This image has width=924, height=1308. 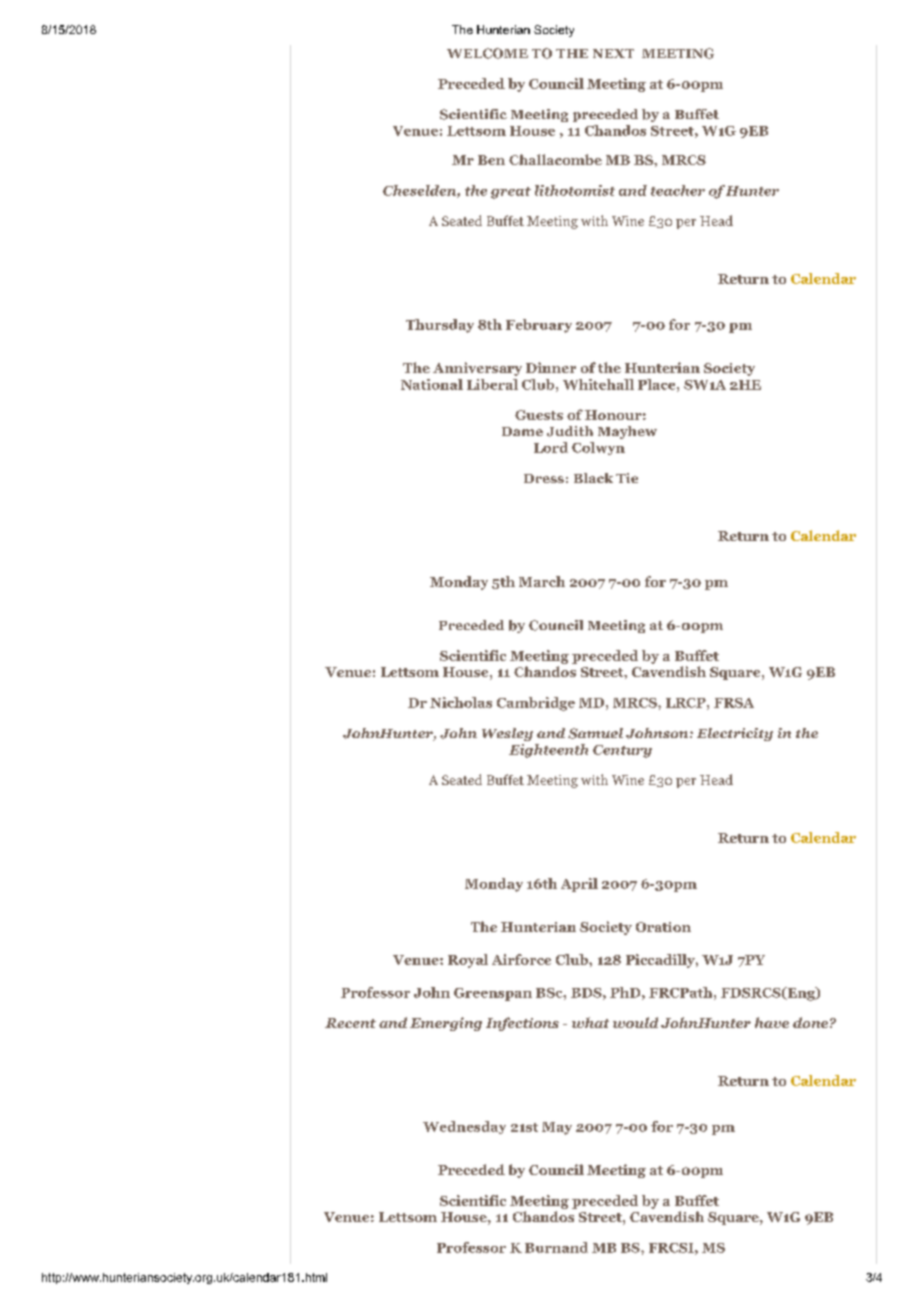 What do you see at coordinates (464, 1127) in the image?
I see `Wednesday` at bounding box center [464, 1127].
